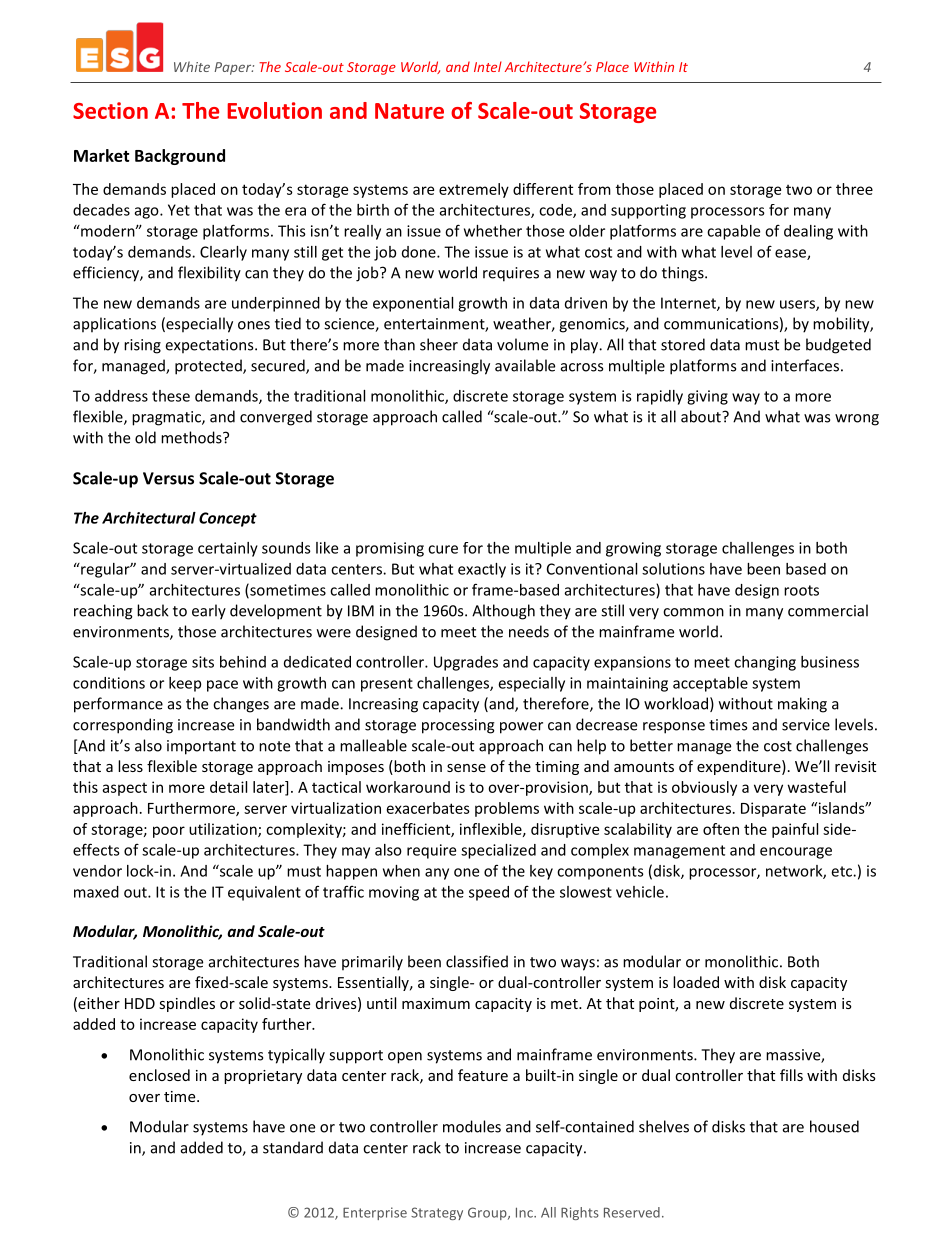 The width and height of the screenshot is (952, 1233). I want to click on White, so click(192, 66).
